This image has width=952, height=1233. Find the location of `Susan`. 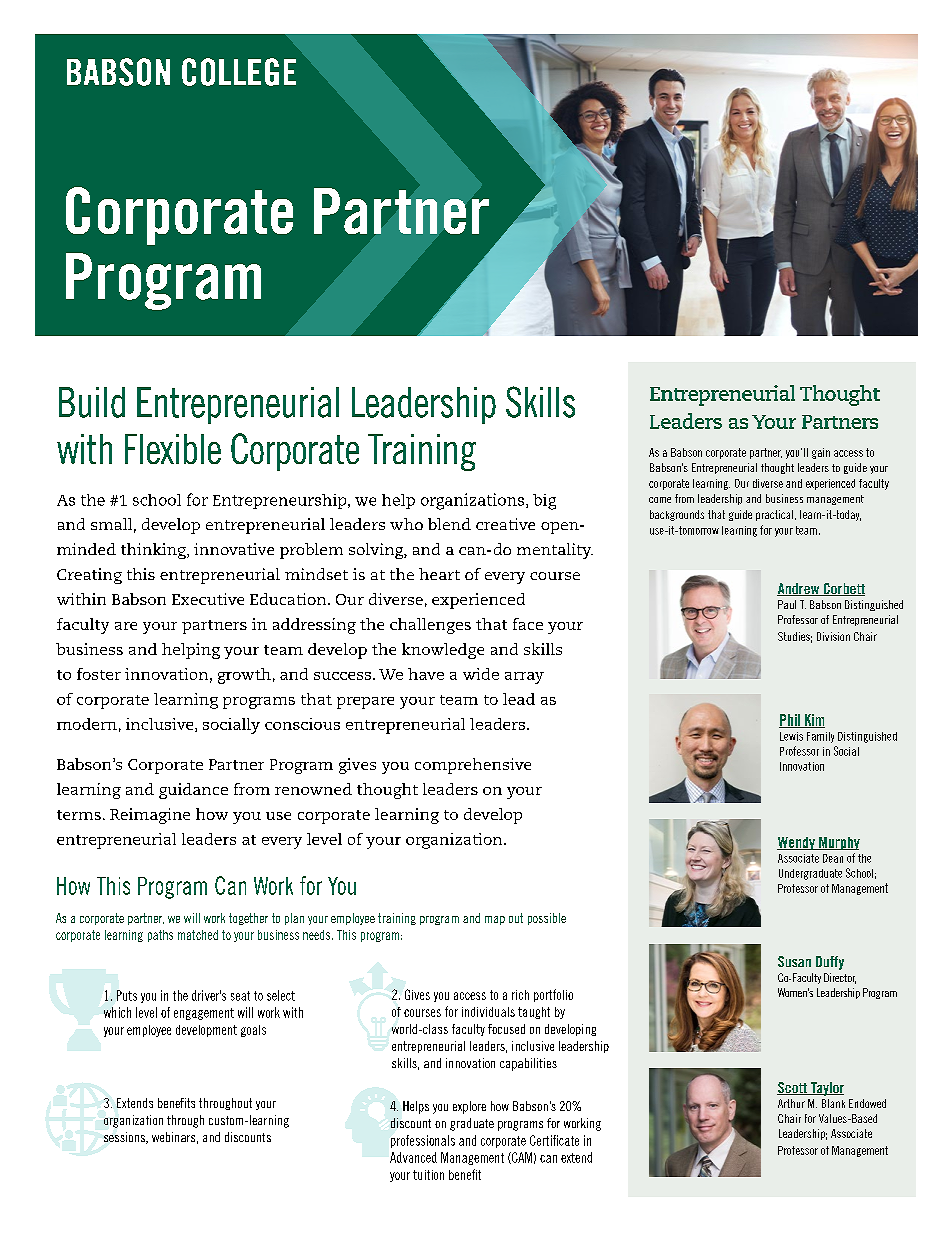

Susan is located at coordinates (794, 961).
